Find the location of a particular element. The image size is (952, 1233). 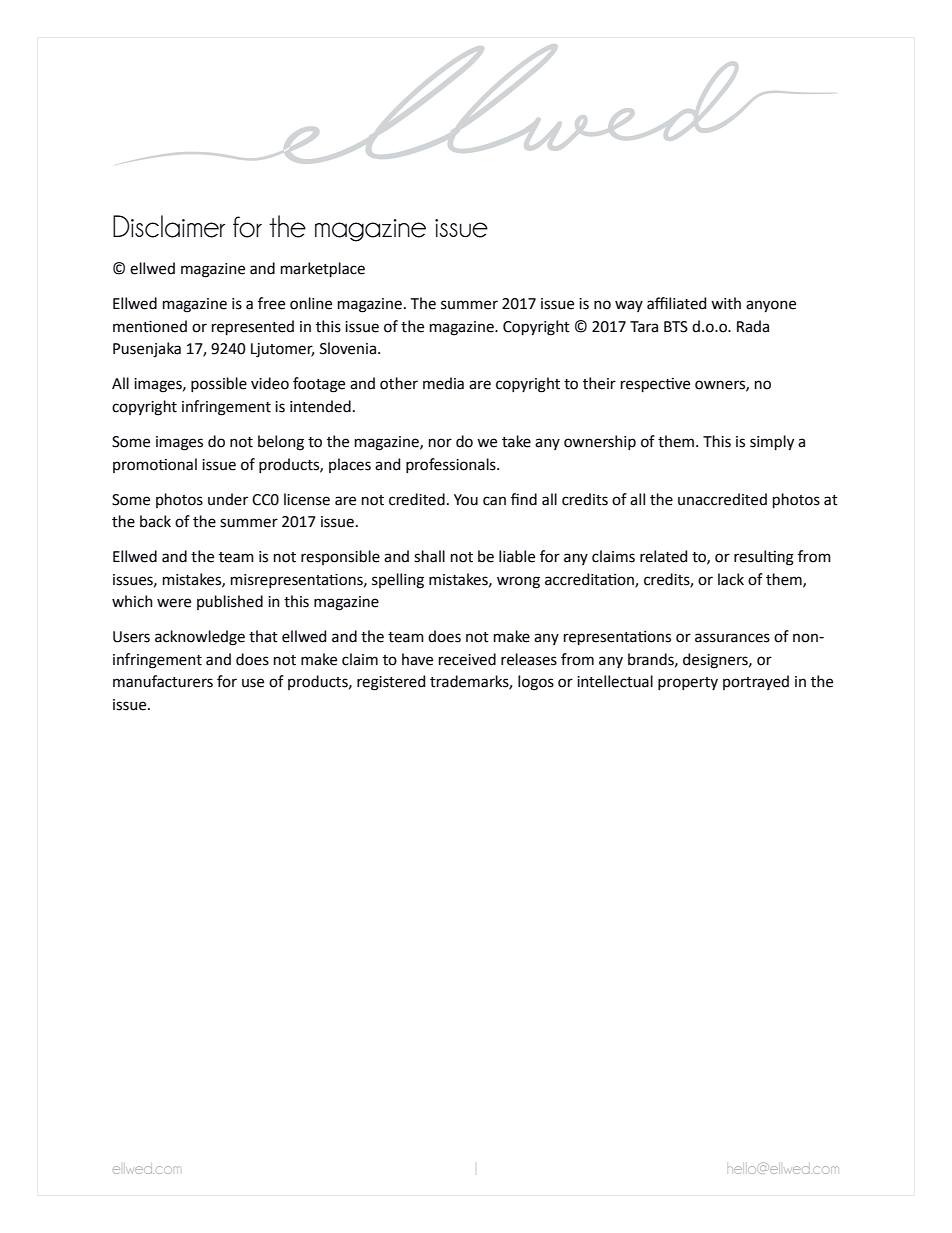

affiliated is located at coordinates (676, 303).
